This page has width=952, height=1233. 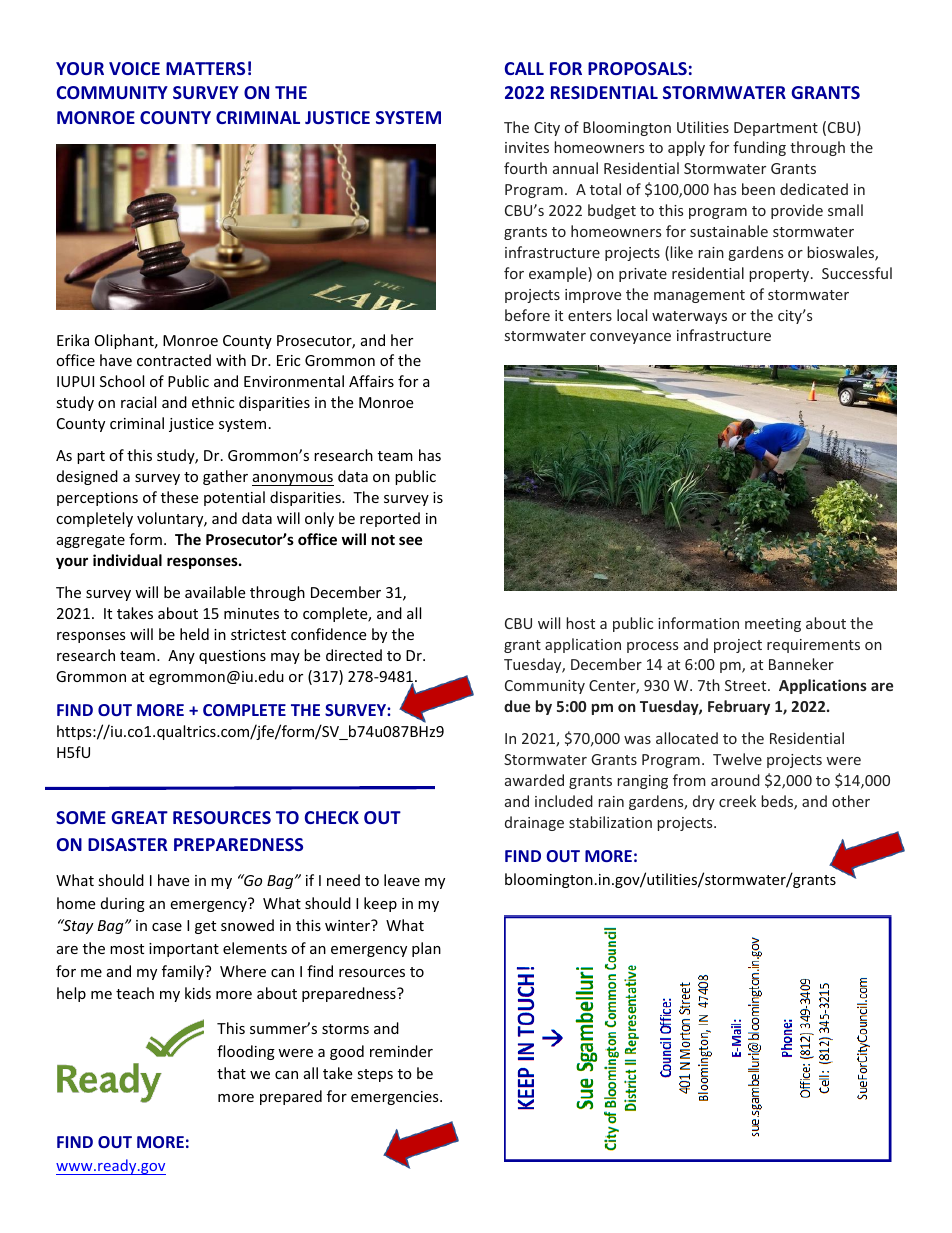 What do you see at coordinates (371, 381) in the page?
I see `Affairs` at bounding box center [371, 381].
